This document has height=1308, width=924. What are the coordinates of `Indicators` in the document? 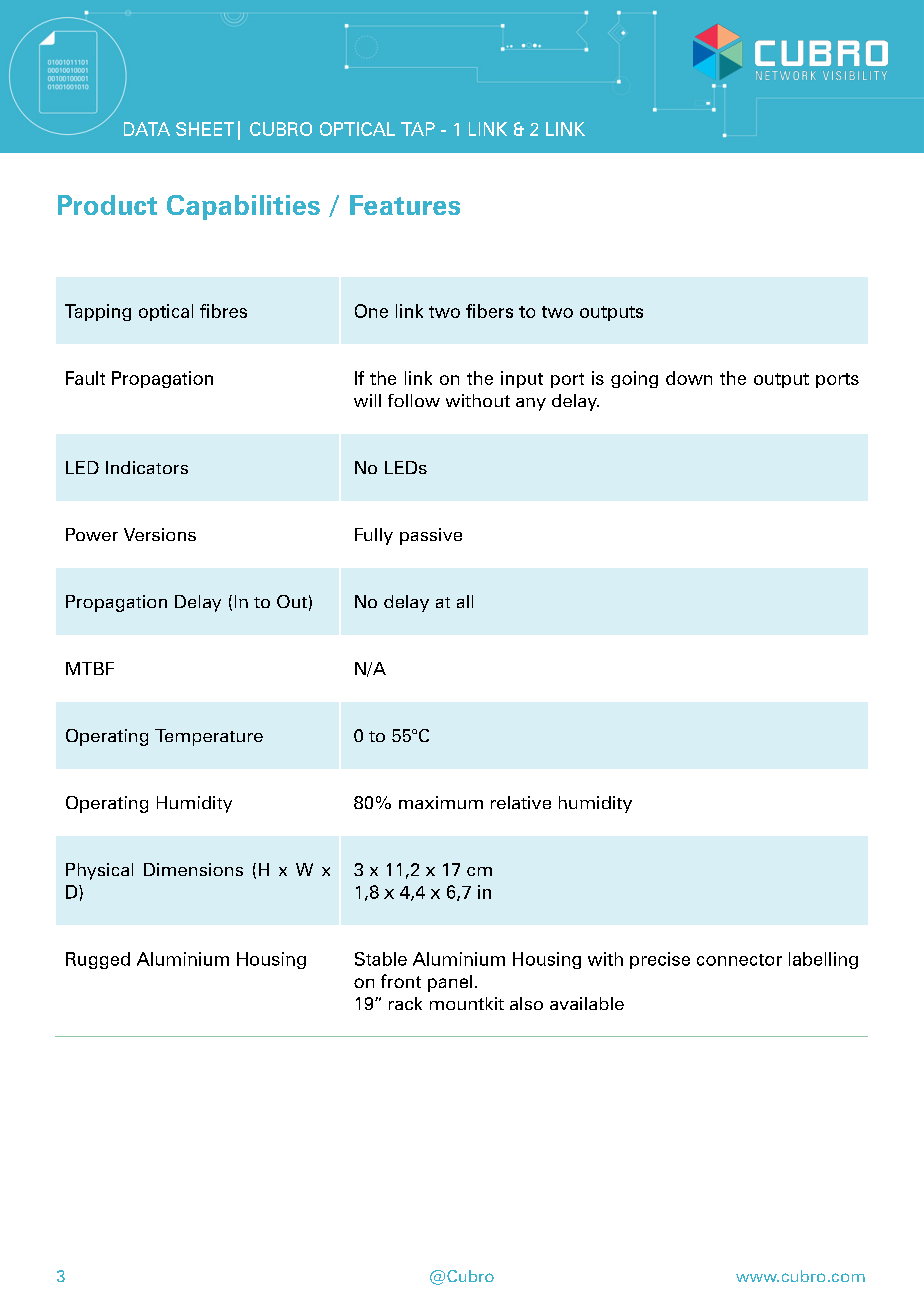 It's located at (147, 467).
